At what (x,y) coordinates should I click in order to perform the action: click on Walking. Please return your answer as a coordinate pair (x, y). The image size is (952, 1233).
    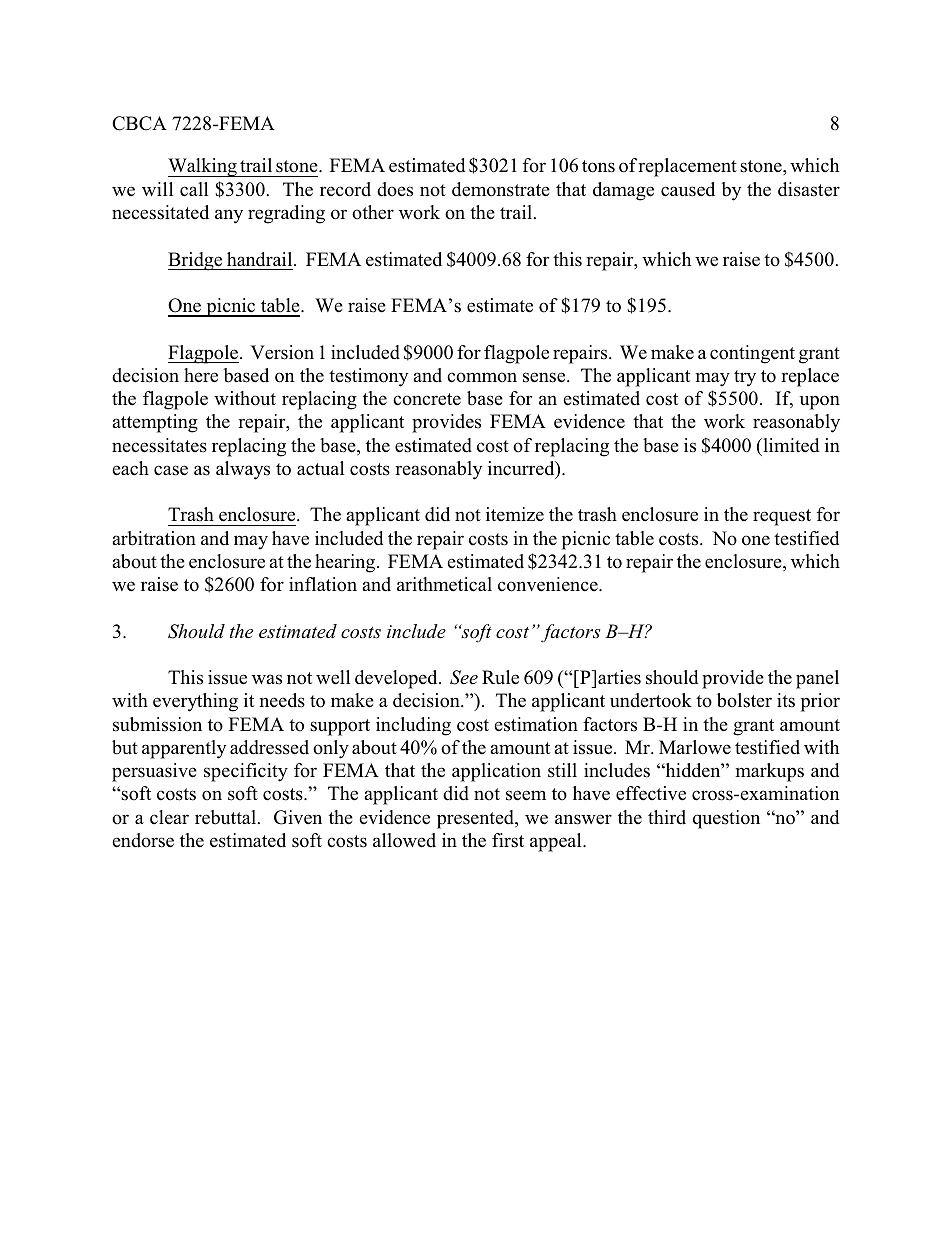
    Looking at the image, I should click on (203, 167).
